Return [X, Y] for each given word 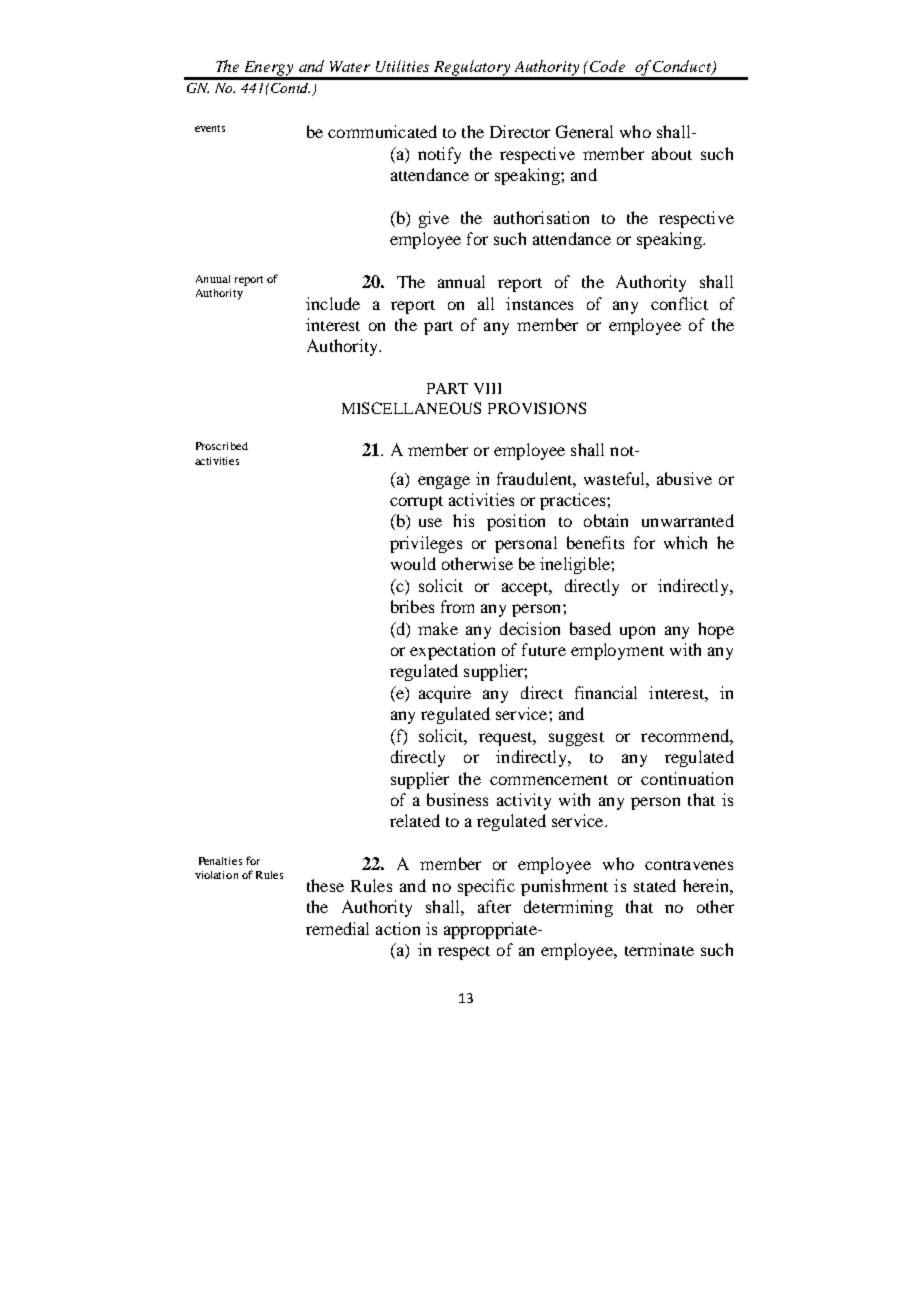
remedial [337, 928]
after [494, 906]
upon [637, 632]
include [333, 303]
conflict [679, 303]
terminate [659, 949]
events [210, 128]
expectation [452, 651]
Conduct [683, 67]
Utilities [402, 66]
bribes [412, 606]
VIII [487, 388]
